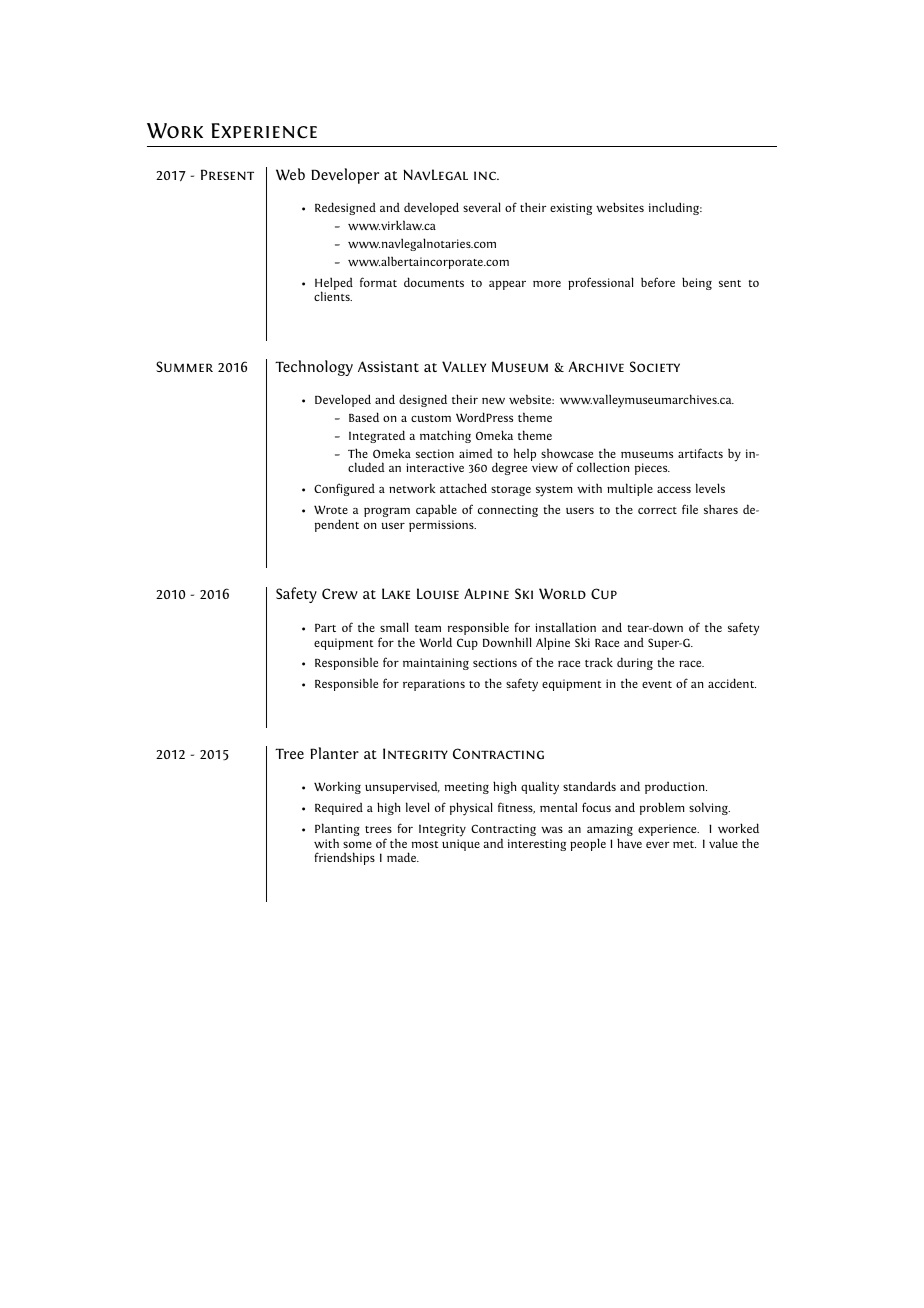  I want to click on existing, so click(571, 209).
